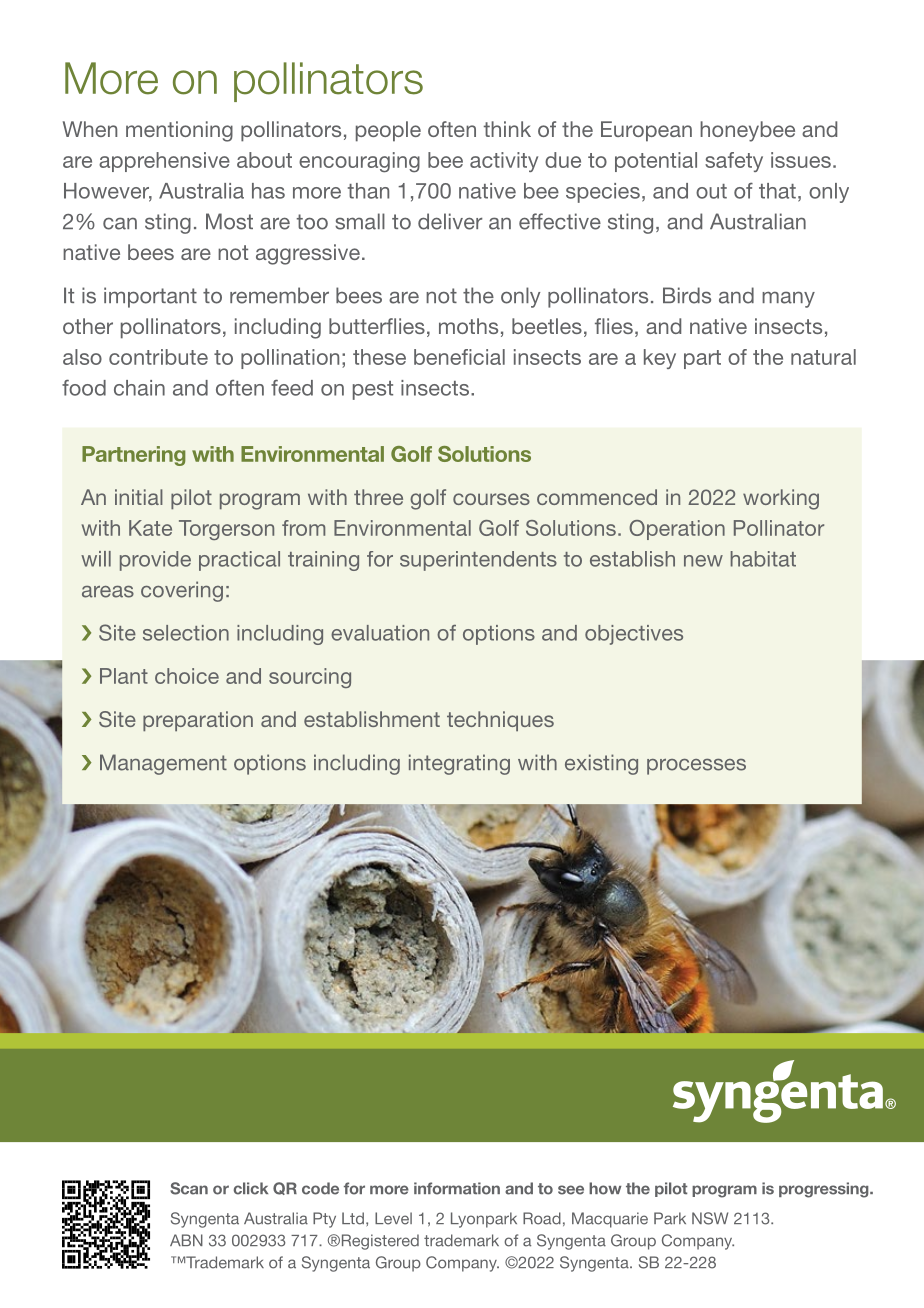 The width and height of the page is (924, 1308). I want to click on progressing, so click(825, 1190).
